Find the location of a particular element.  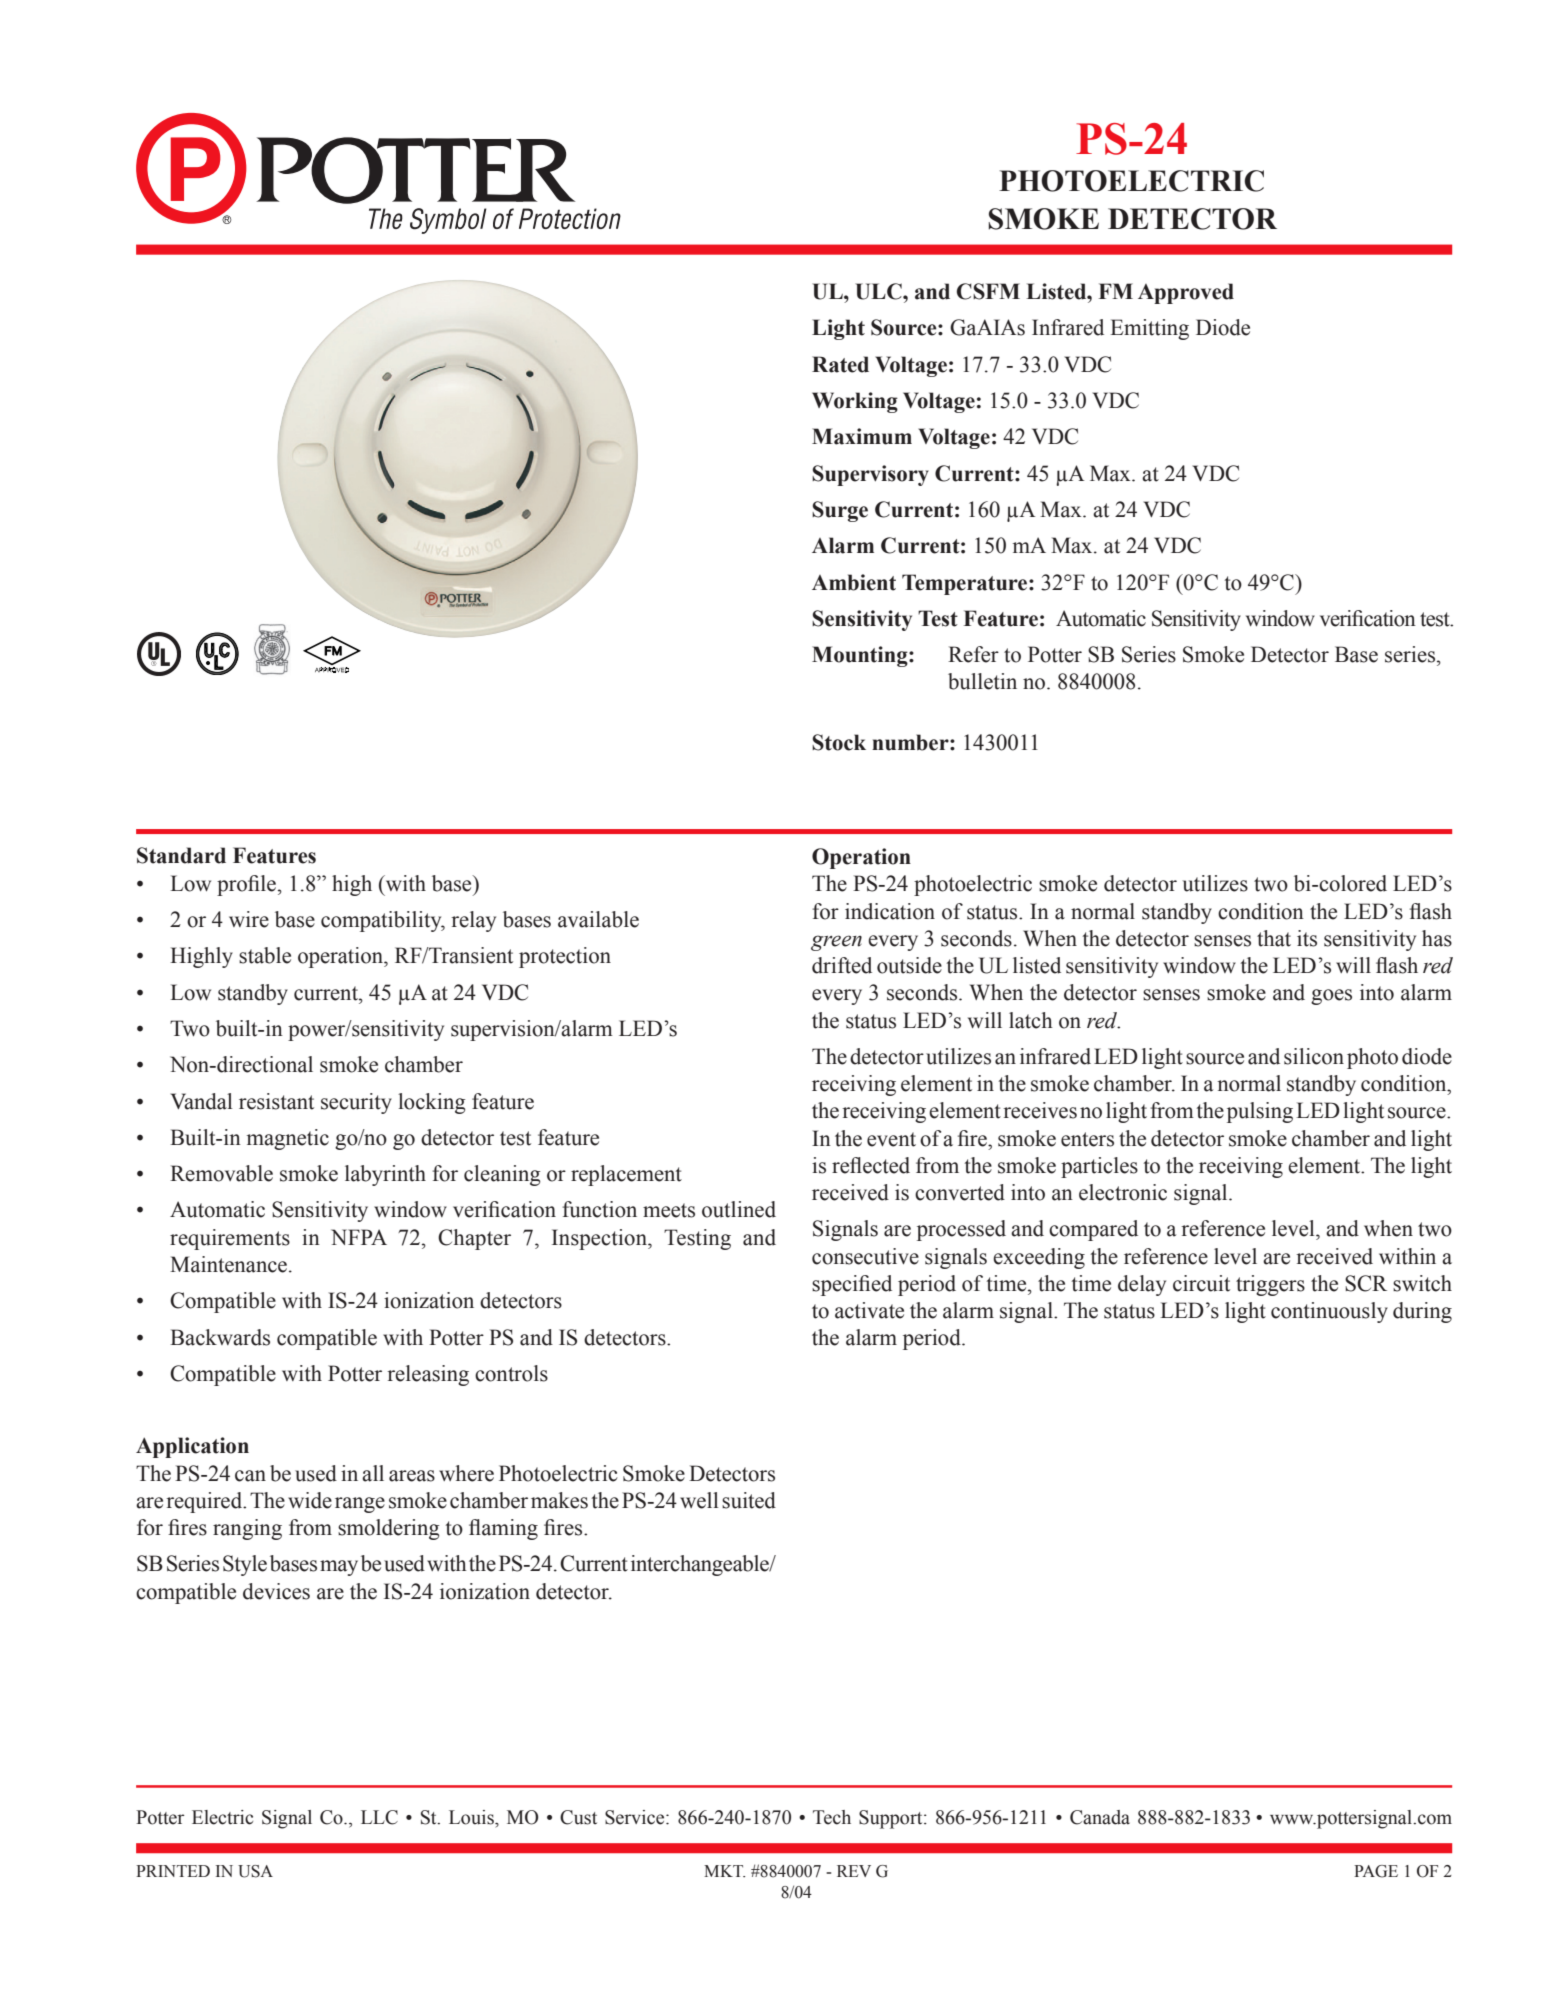

Tech is located at coordinates (832, 1817).
